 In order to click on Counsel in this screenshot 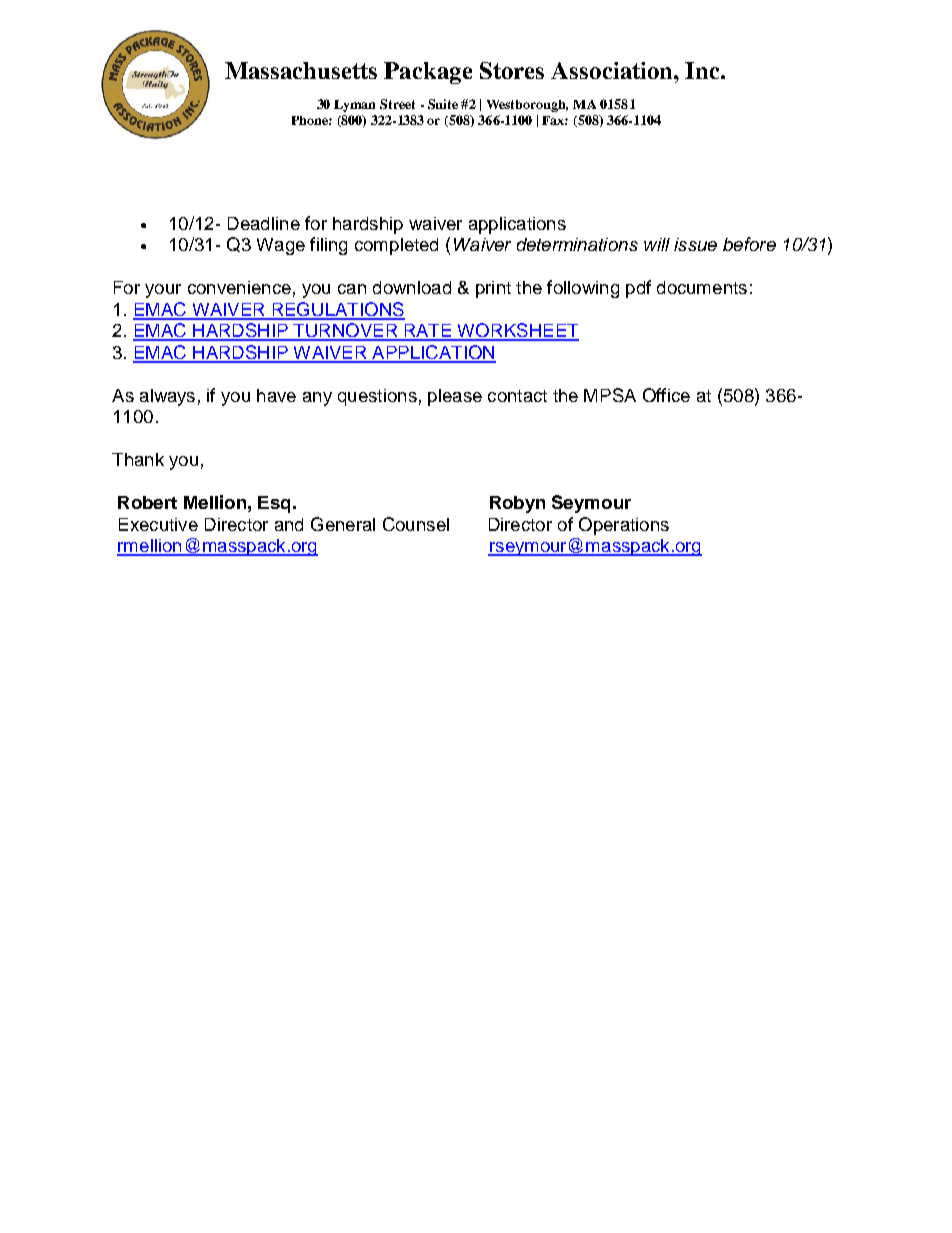, I will do `click(416, 524)`.
